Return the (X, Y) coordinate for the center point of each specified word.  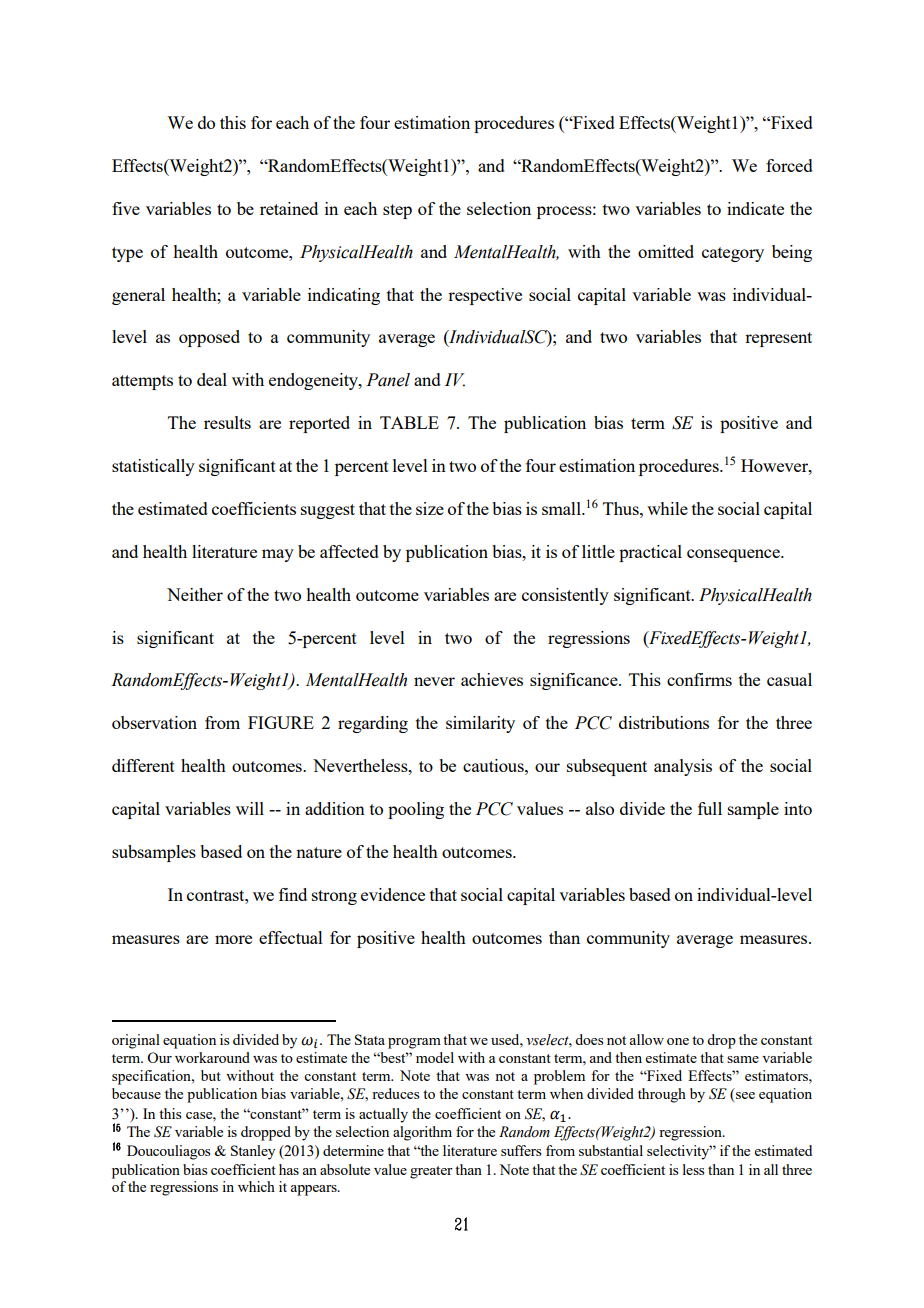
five (126, 208)
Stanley (253, 1152)
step (397, 211)
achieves (492, 679)
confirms (699, 679)
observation (154, 722)
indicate (755, 208)
